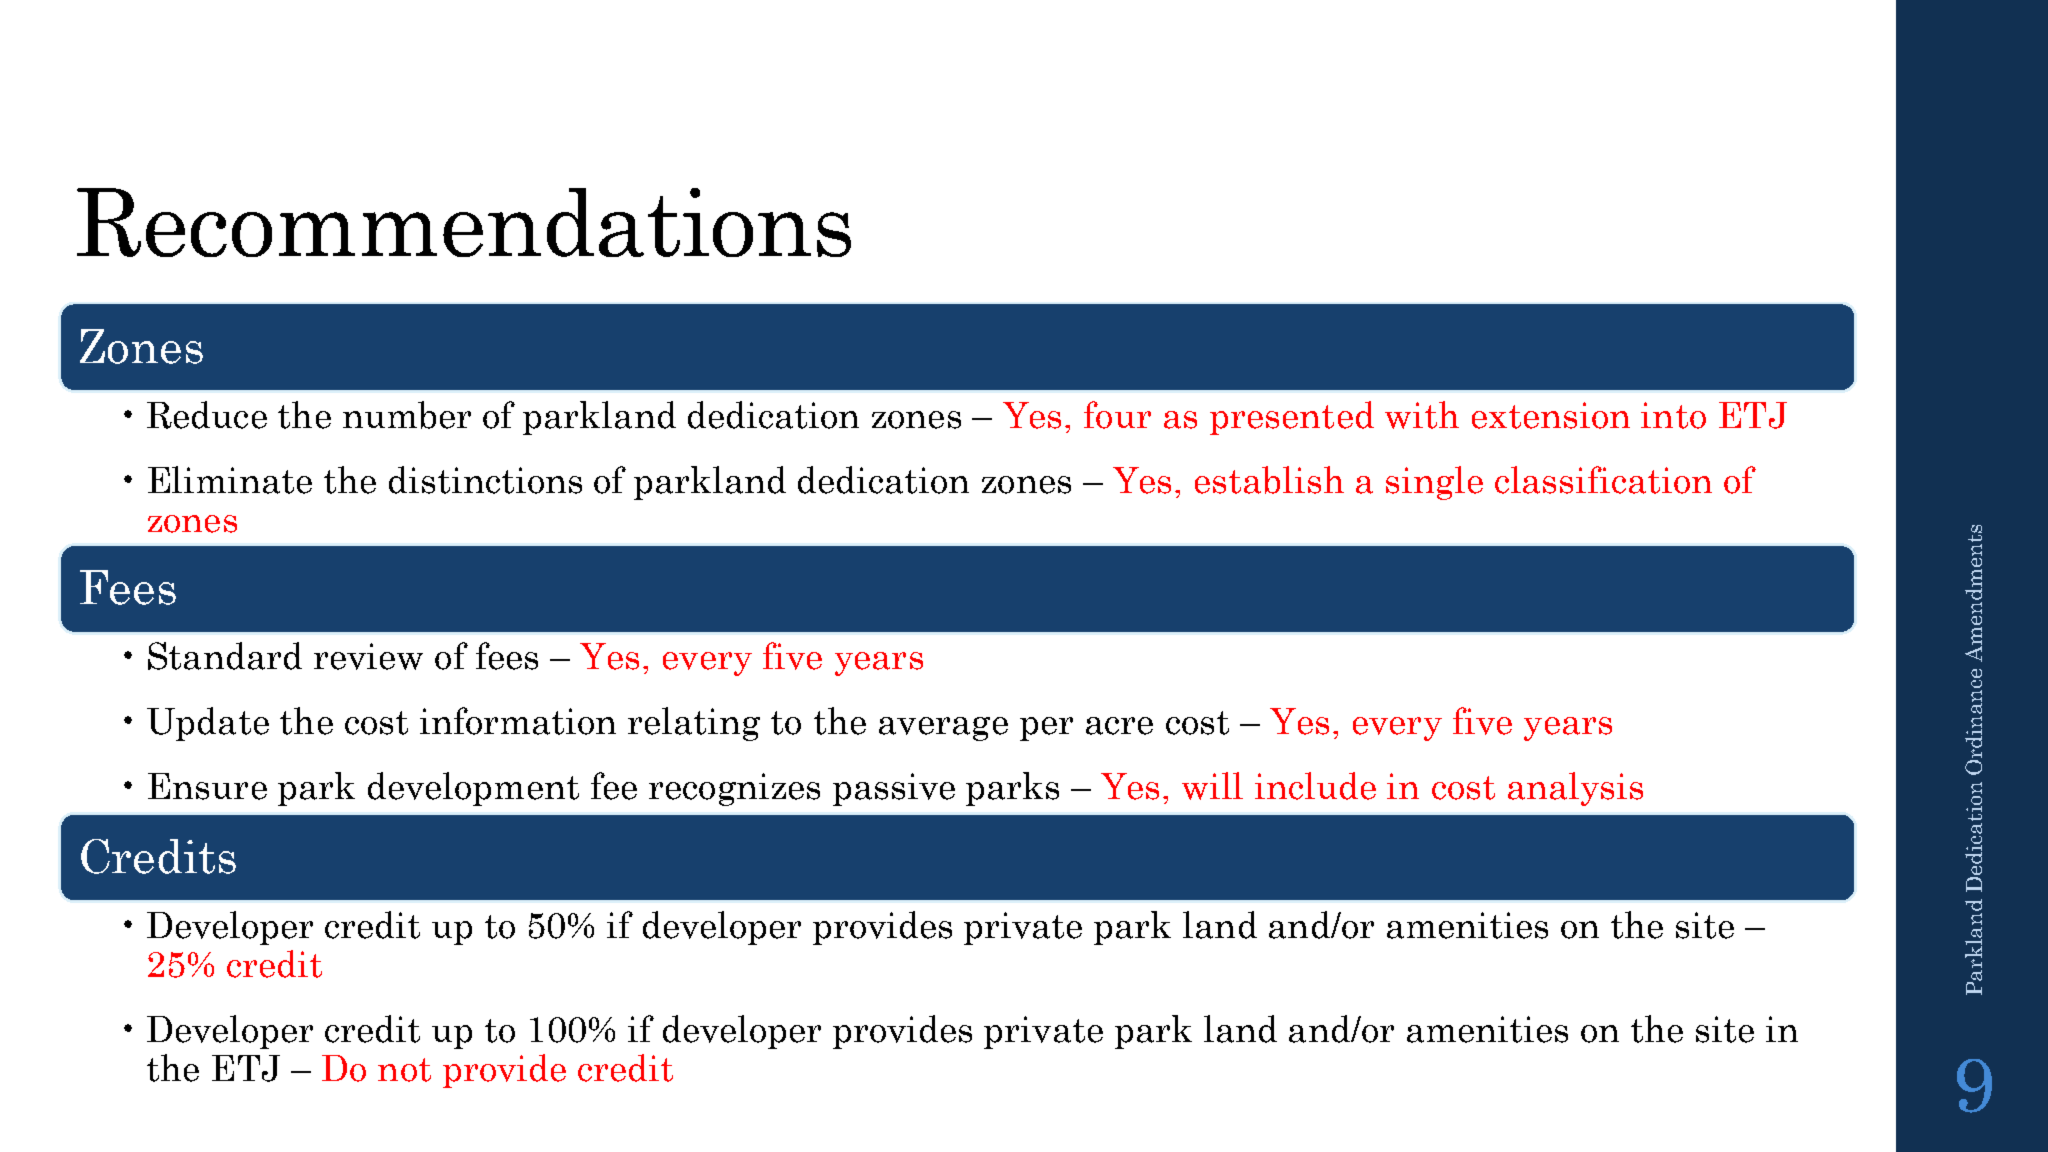  I want to click on extension, so click(1551, 415).
